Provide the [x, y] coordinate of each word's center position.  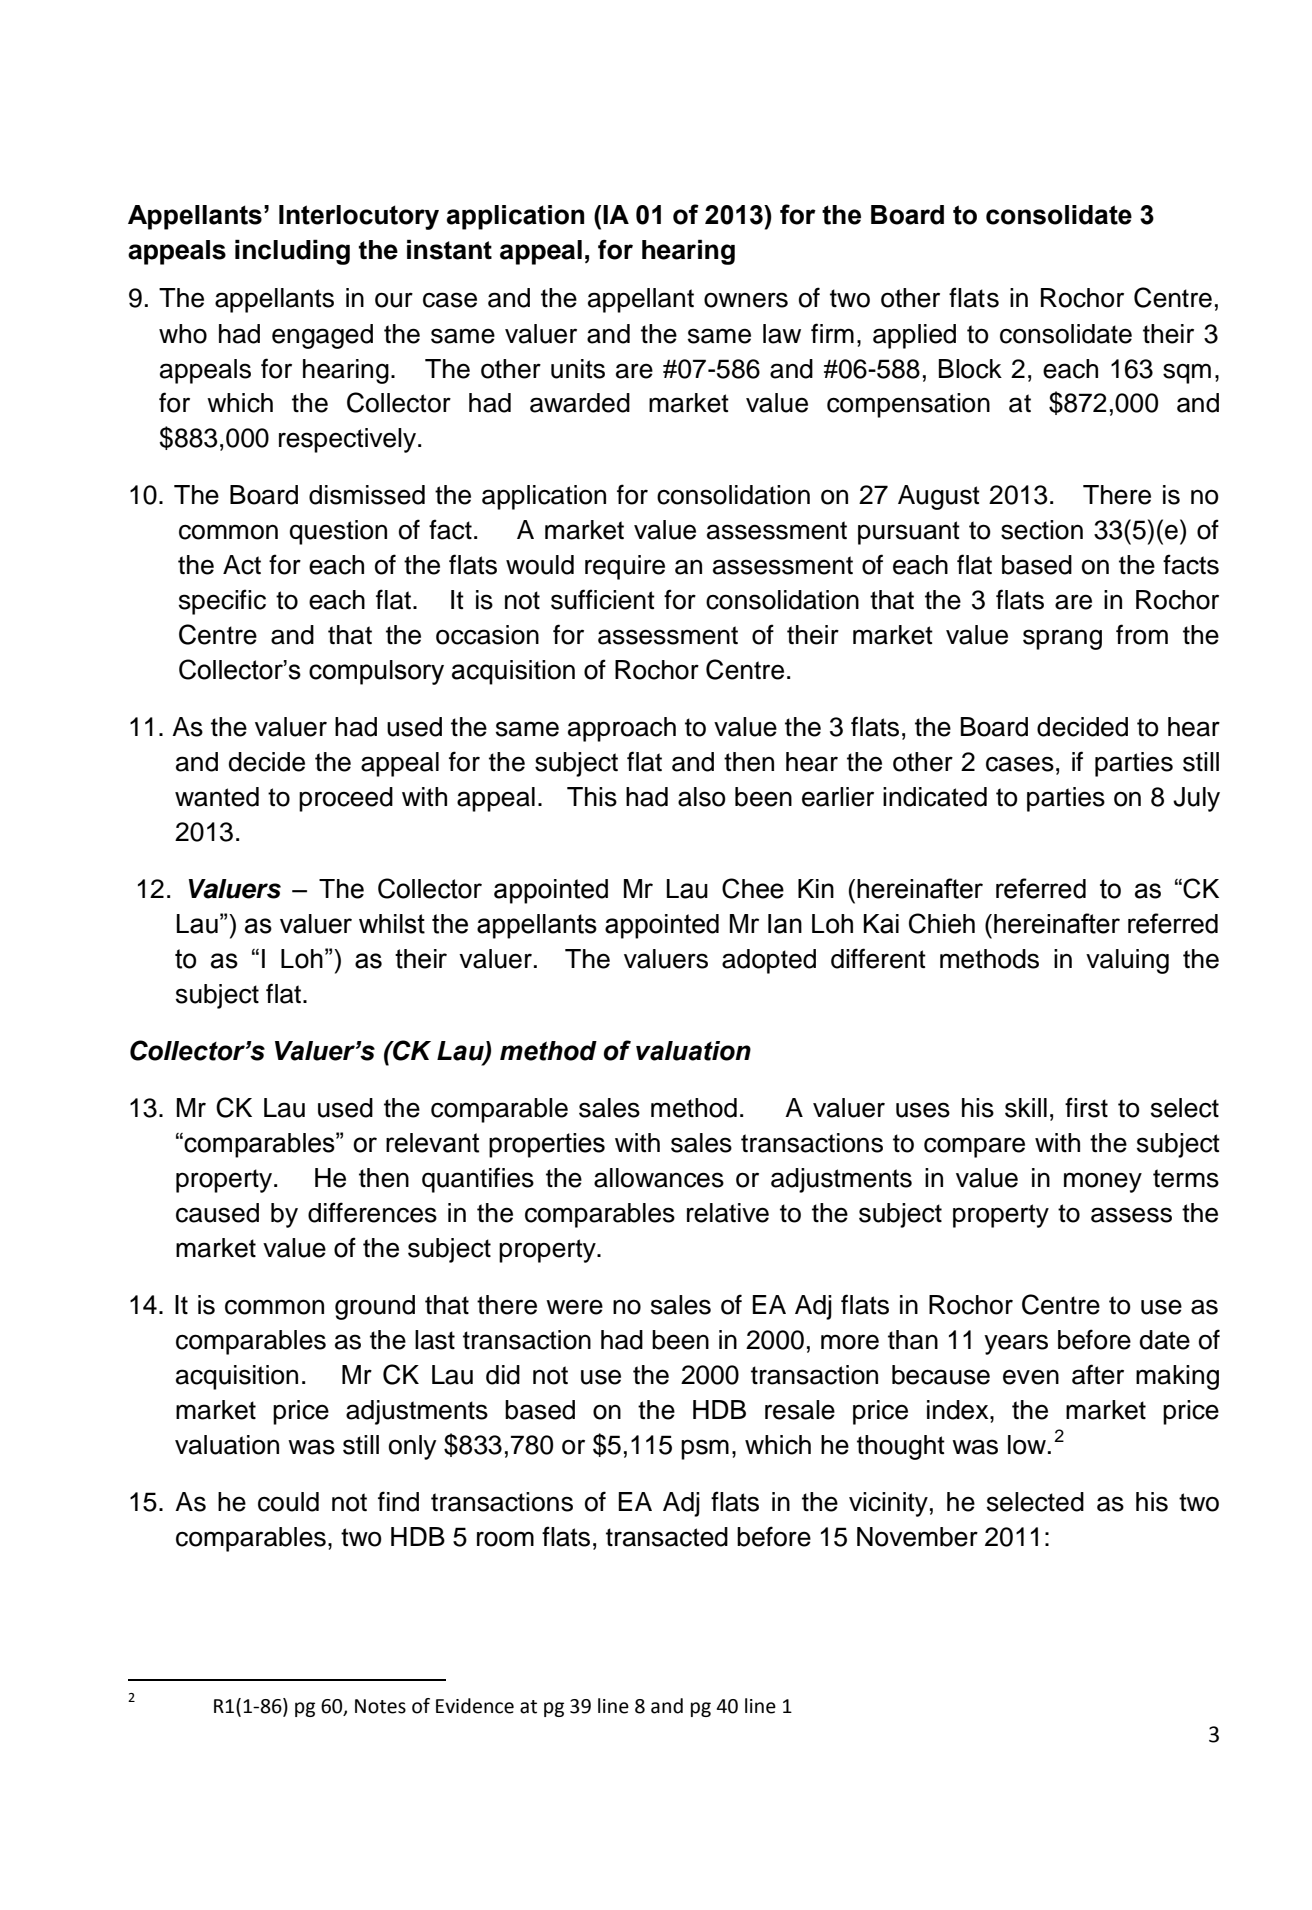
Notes [380, 1706]
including [292, 252]
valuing [1127, 961]
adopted [769, 961]
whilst [392, 924]
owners [746, 300]
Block [970, 369]
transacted [667, 1537]
